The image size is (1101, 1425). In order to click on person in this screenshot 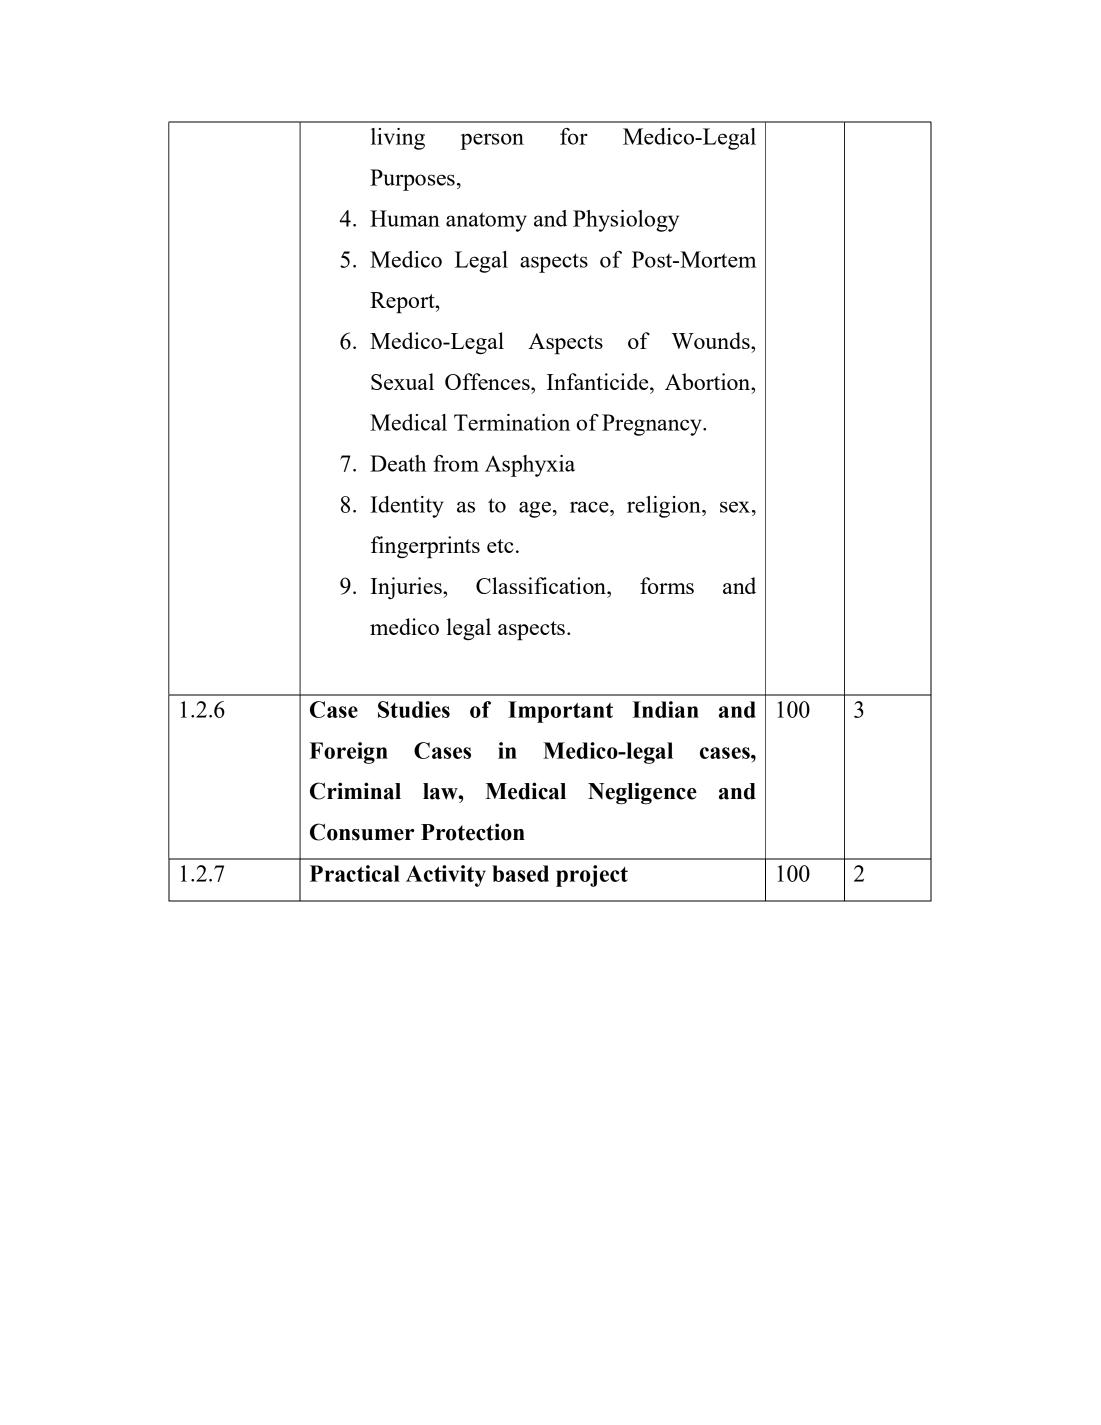, I will do `click(492, 141)`.
